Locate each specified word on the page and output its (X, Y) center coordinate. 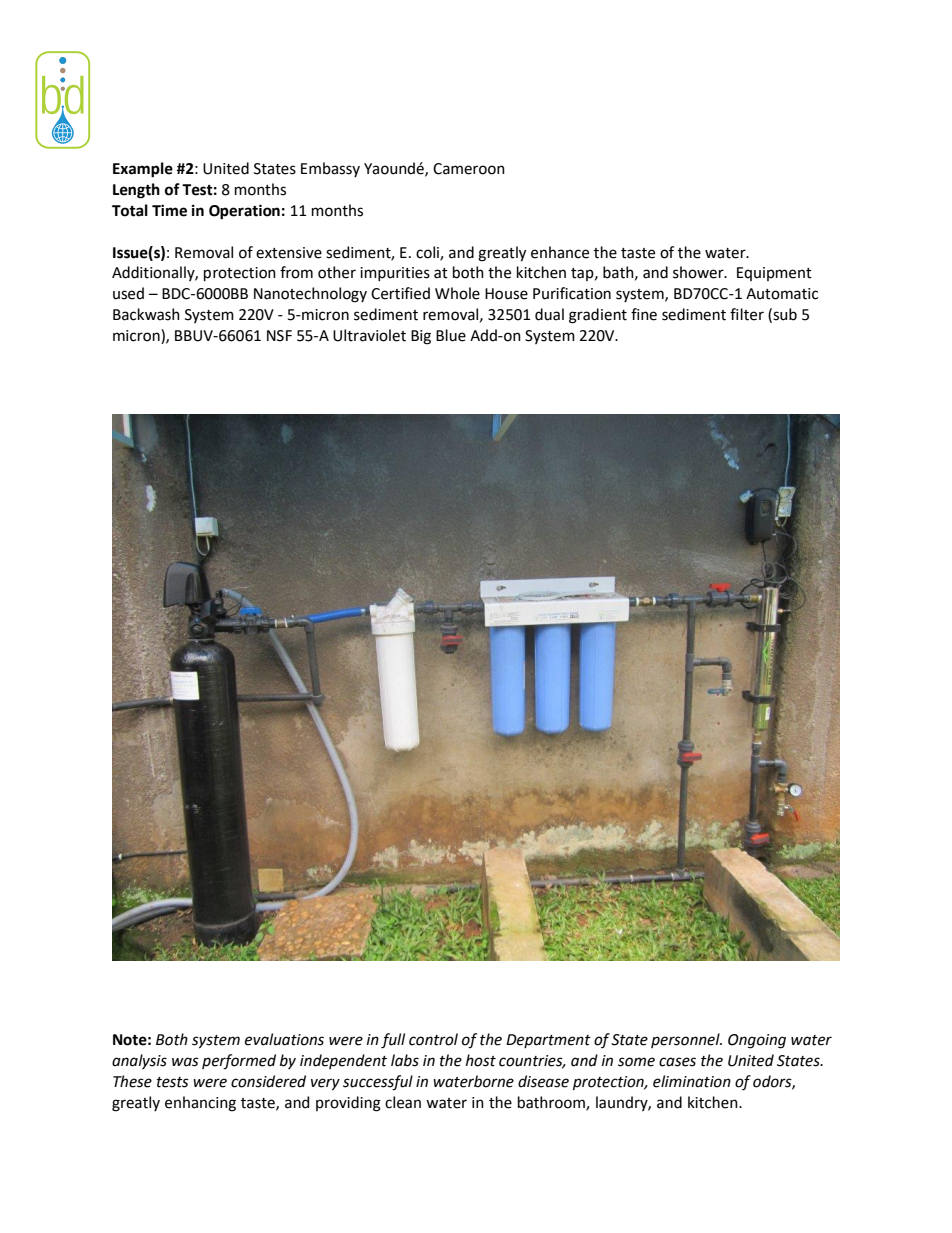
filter (747, 314)
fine (644, 314)
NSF (279, 336)
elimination (692, 1081)
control (433, 1039)
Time (169, 210)
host (481, 1060)
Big (421, 337)
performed (239, 1062)
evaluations (284, 1039)
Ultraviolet (369, 335)
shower (699, 272)
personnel (686, 1040)
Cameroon (469, 169)
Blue (451, 335)
